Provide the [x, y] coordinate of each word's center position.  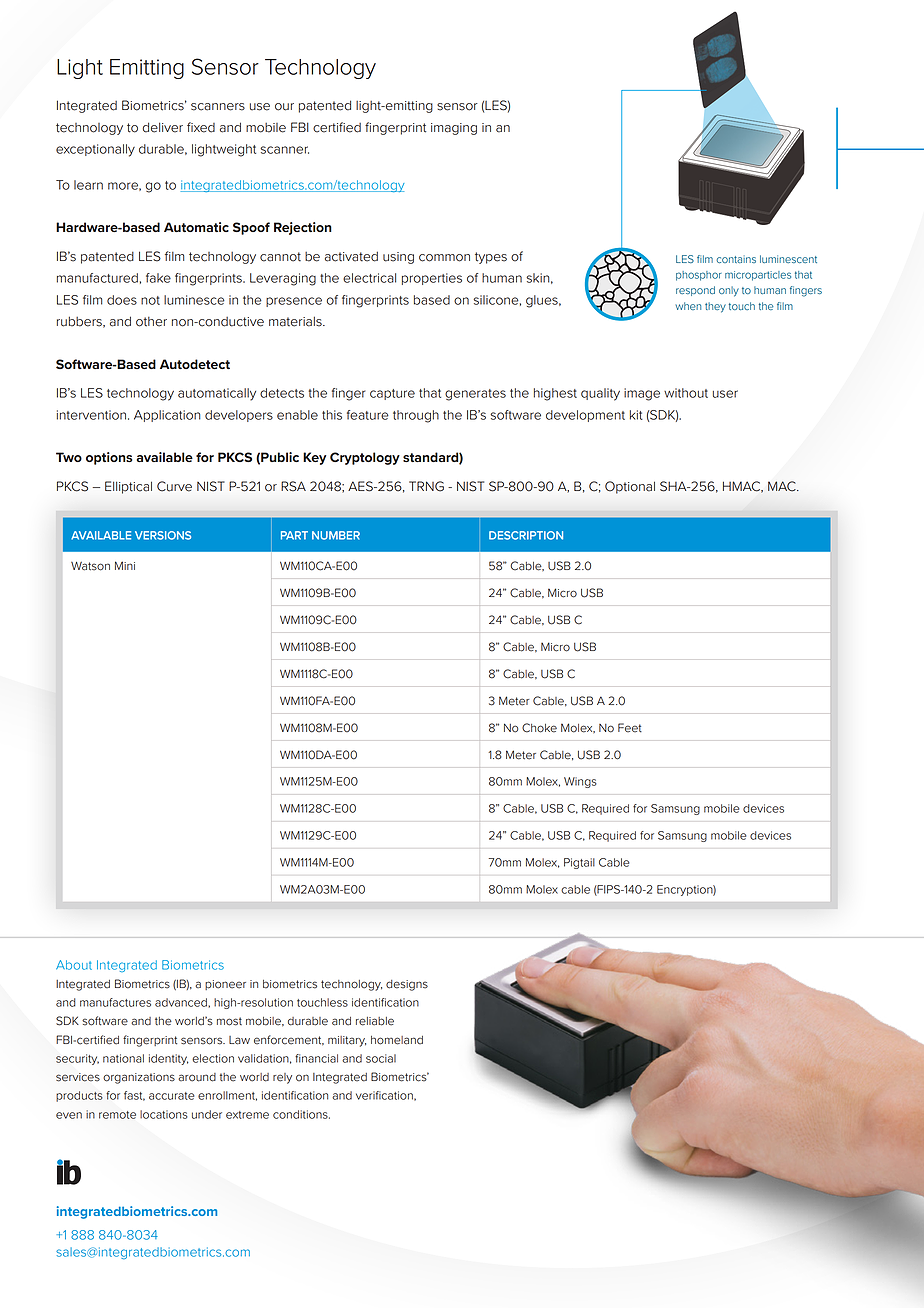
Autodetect [195, 364]
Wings [580, 782]
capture [392, 394]
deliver [162, 127]
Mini [125, 565]
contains [736, 259]
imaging [454, 129]
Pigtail [579, 863]
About [74, 965]
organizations [139, 1078]
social [381, 1058]
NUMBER [336, 535]
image [642, 394]
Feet [630, 728]
